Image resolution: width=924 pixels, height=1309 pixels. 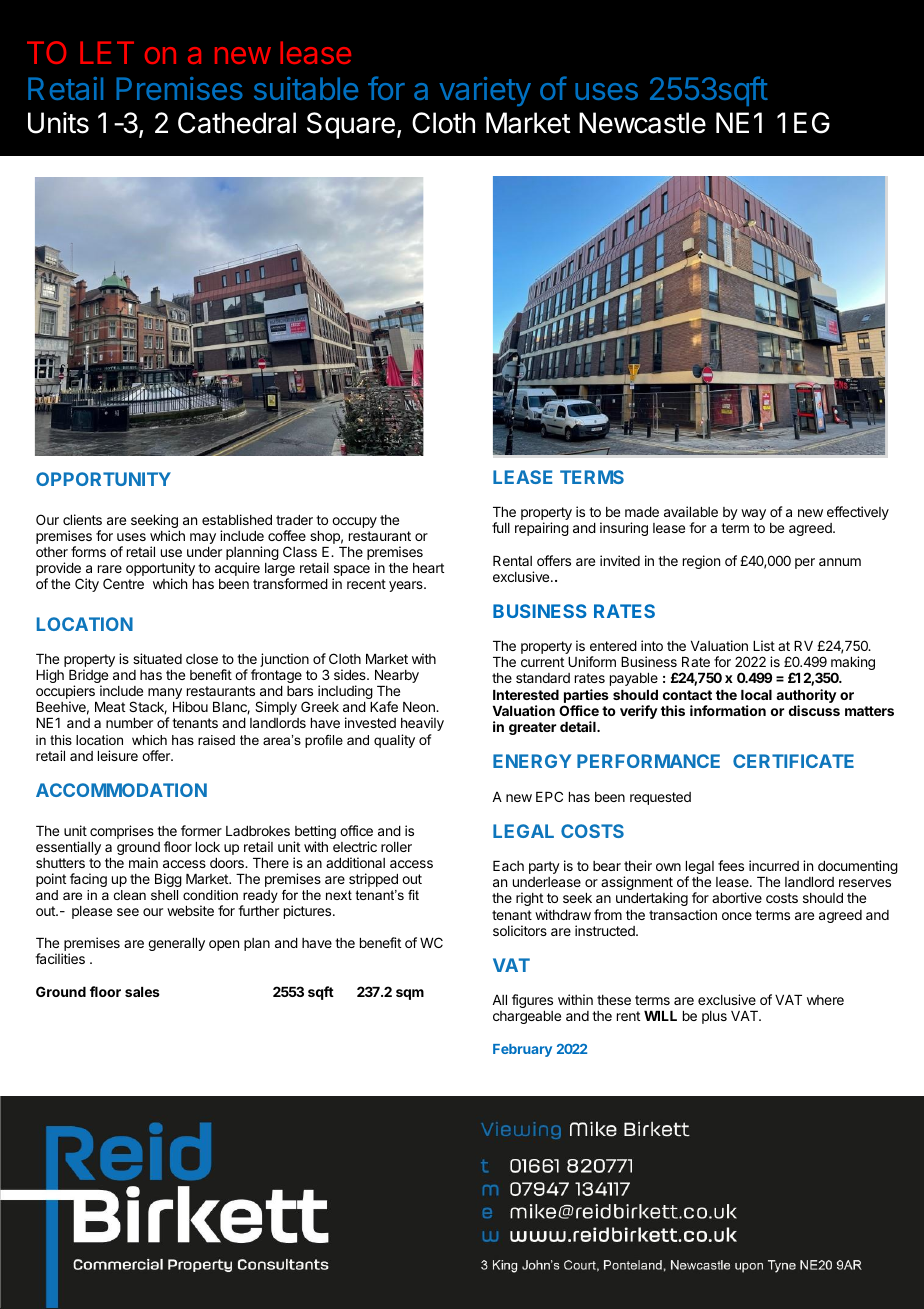 What do you see at coordinates (642, 123) in the document?
I see `Newcastle` at bounding box center [642, 123].
